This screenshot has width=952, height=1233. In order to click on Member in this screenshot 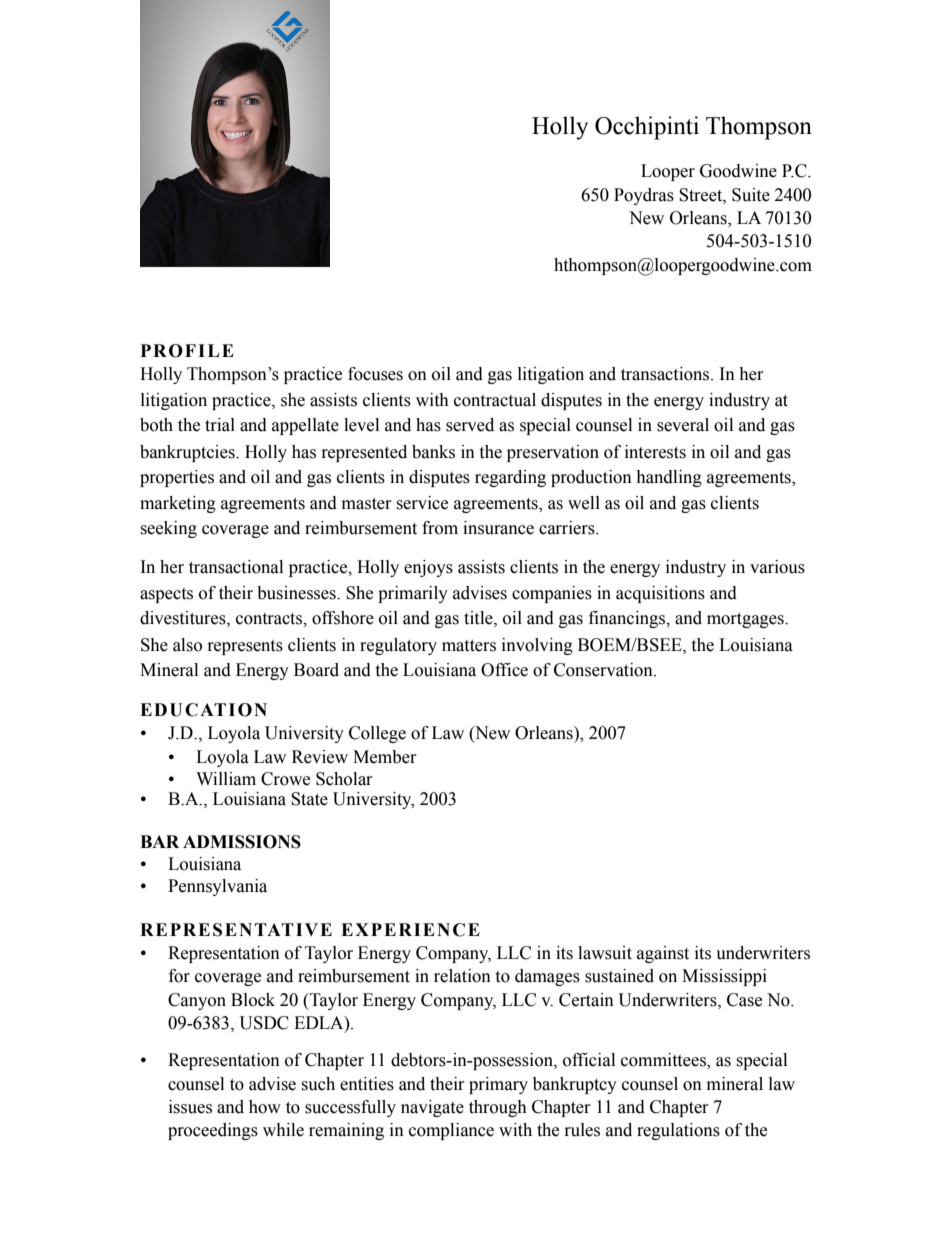, I will do `click(385, 757)`.
